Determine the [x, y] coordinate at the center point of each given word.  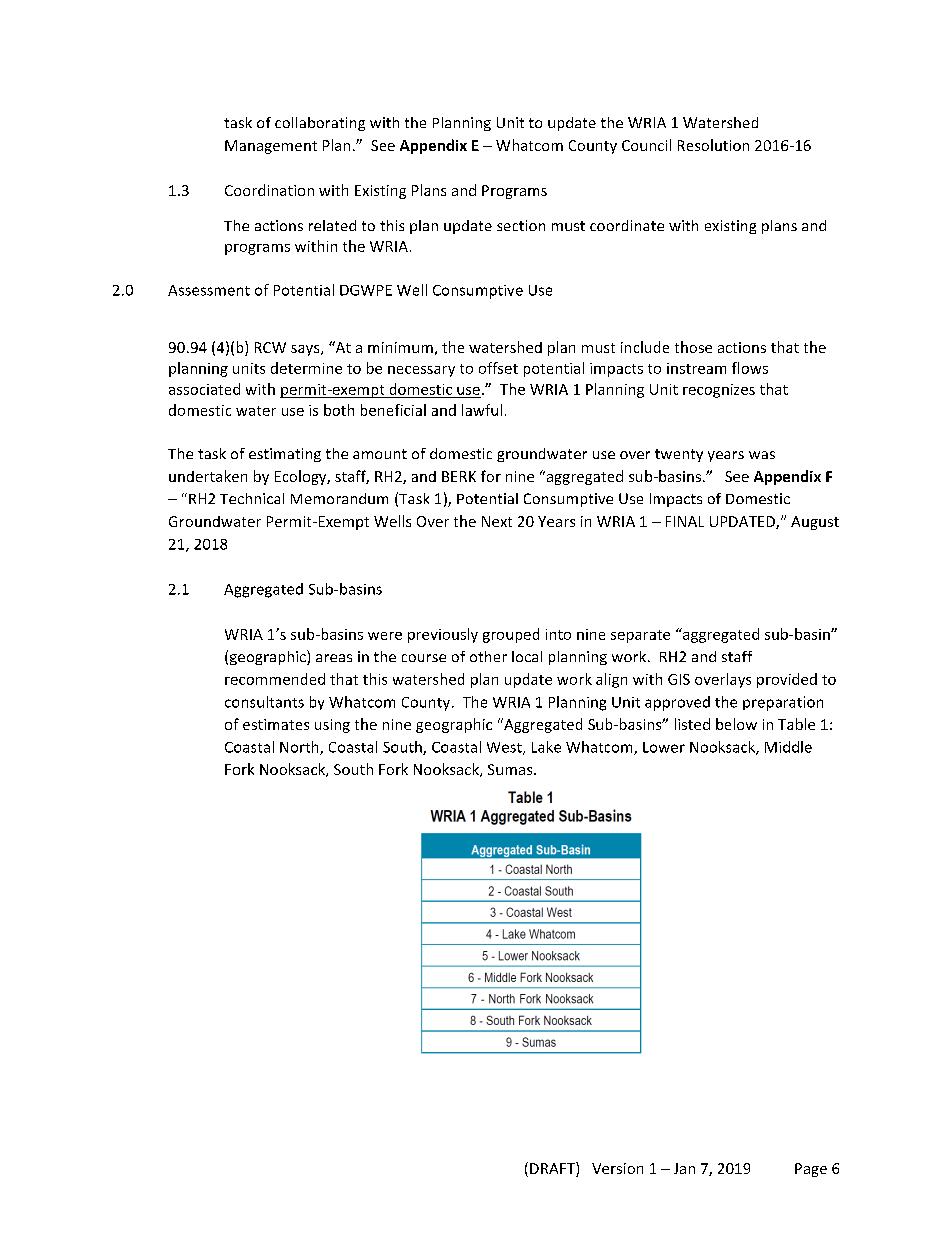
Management [271, 147]
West [505, 748]
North [300, 748]
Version [617, 1168]
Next [497, 521]
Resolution [713, 145]
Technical [252, 498]
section [521, 225]
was [762, 455]
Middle [788, 747]
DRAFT [553, 1168]
